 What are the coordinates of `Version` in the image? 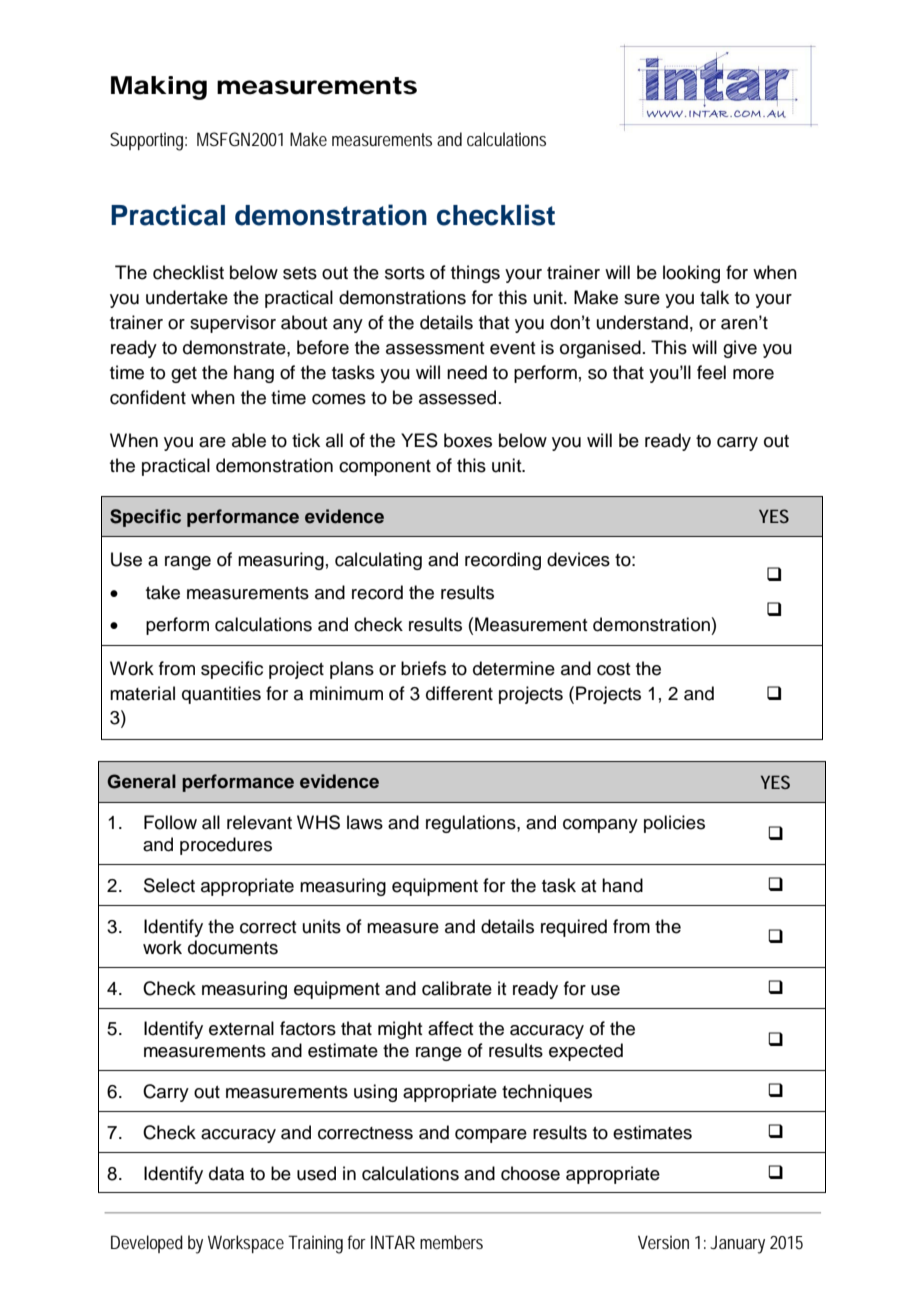 It's located at (663, 1242).
